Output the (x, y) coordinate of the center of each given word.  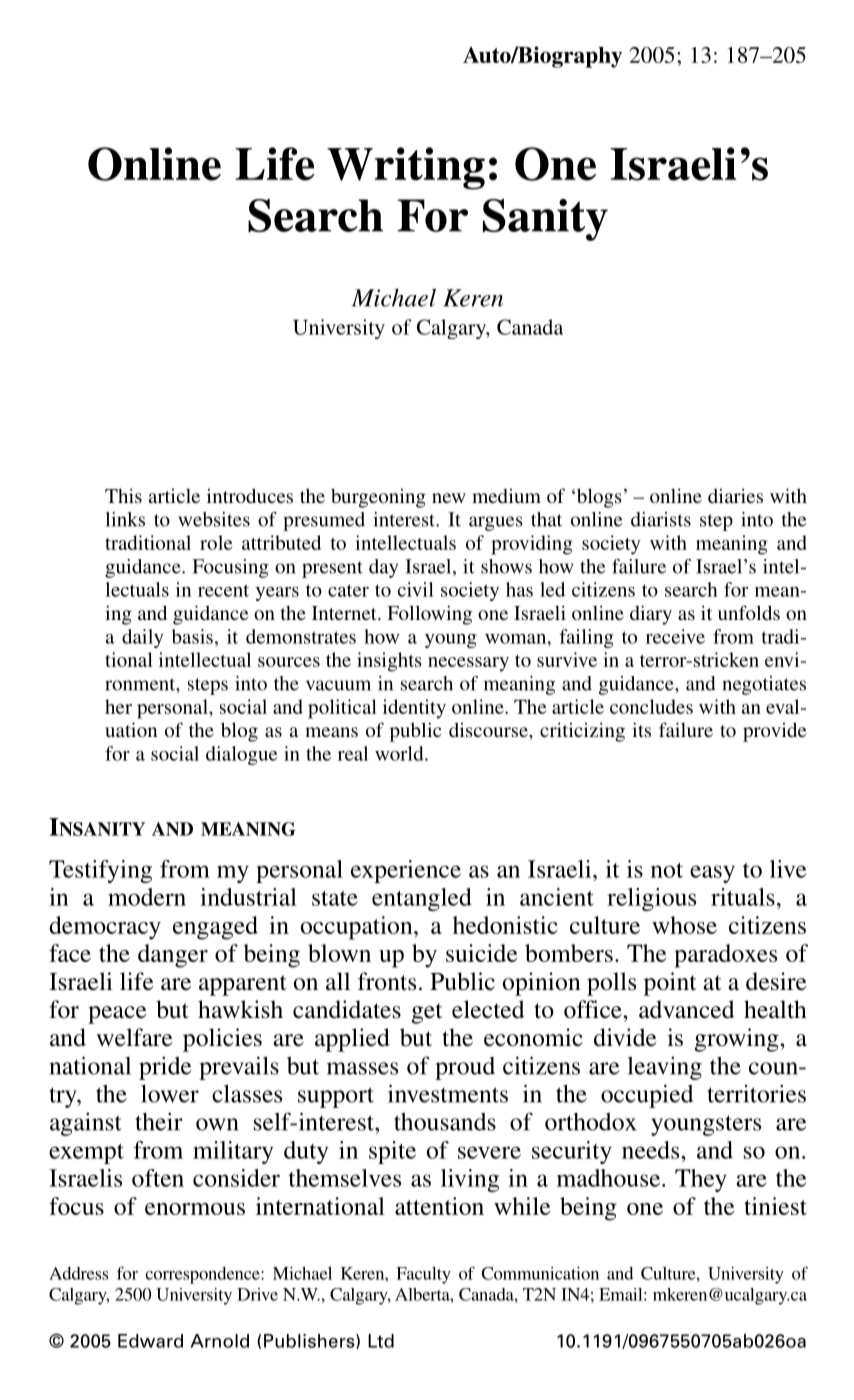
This (123, 495)
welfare (134, 1037)
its (641, 729)
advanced (686, 1009)
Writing (406, 168)
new (449, 498)
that (546, 519)
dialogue (242, 755)
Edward (150, 1341)
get (427, 1013)
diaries (735, 495)
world (400, 753)
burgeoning (378, 498)
